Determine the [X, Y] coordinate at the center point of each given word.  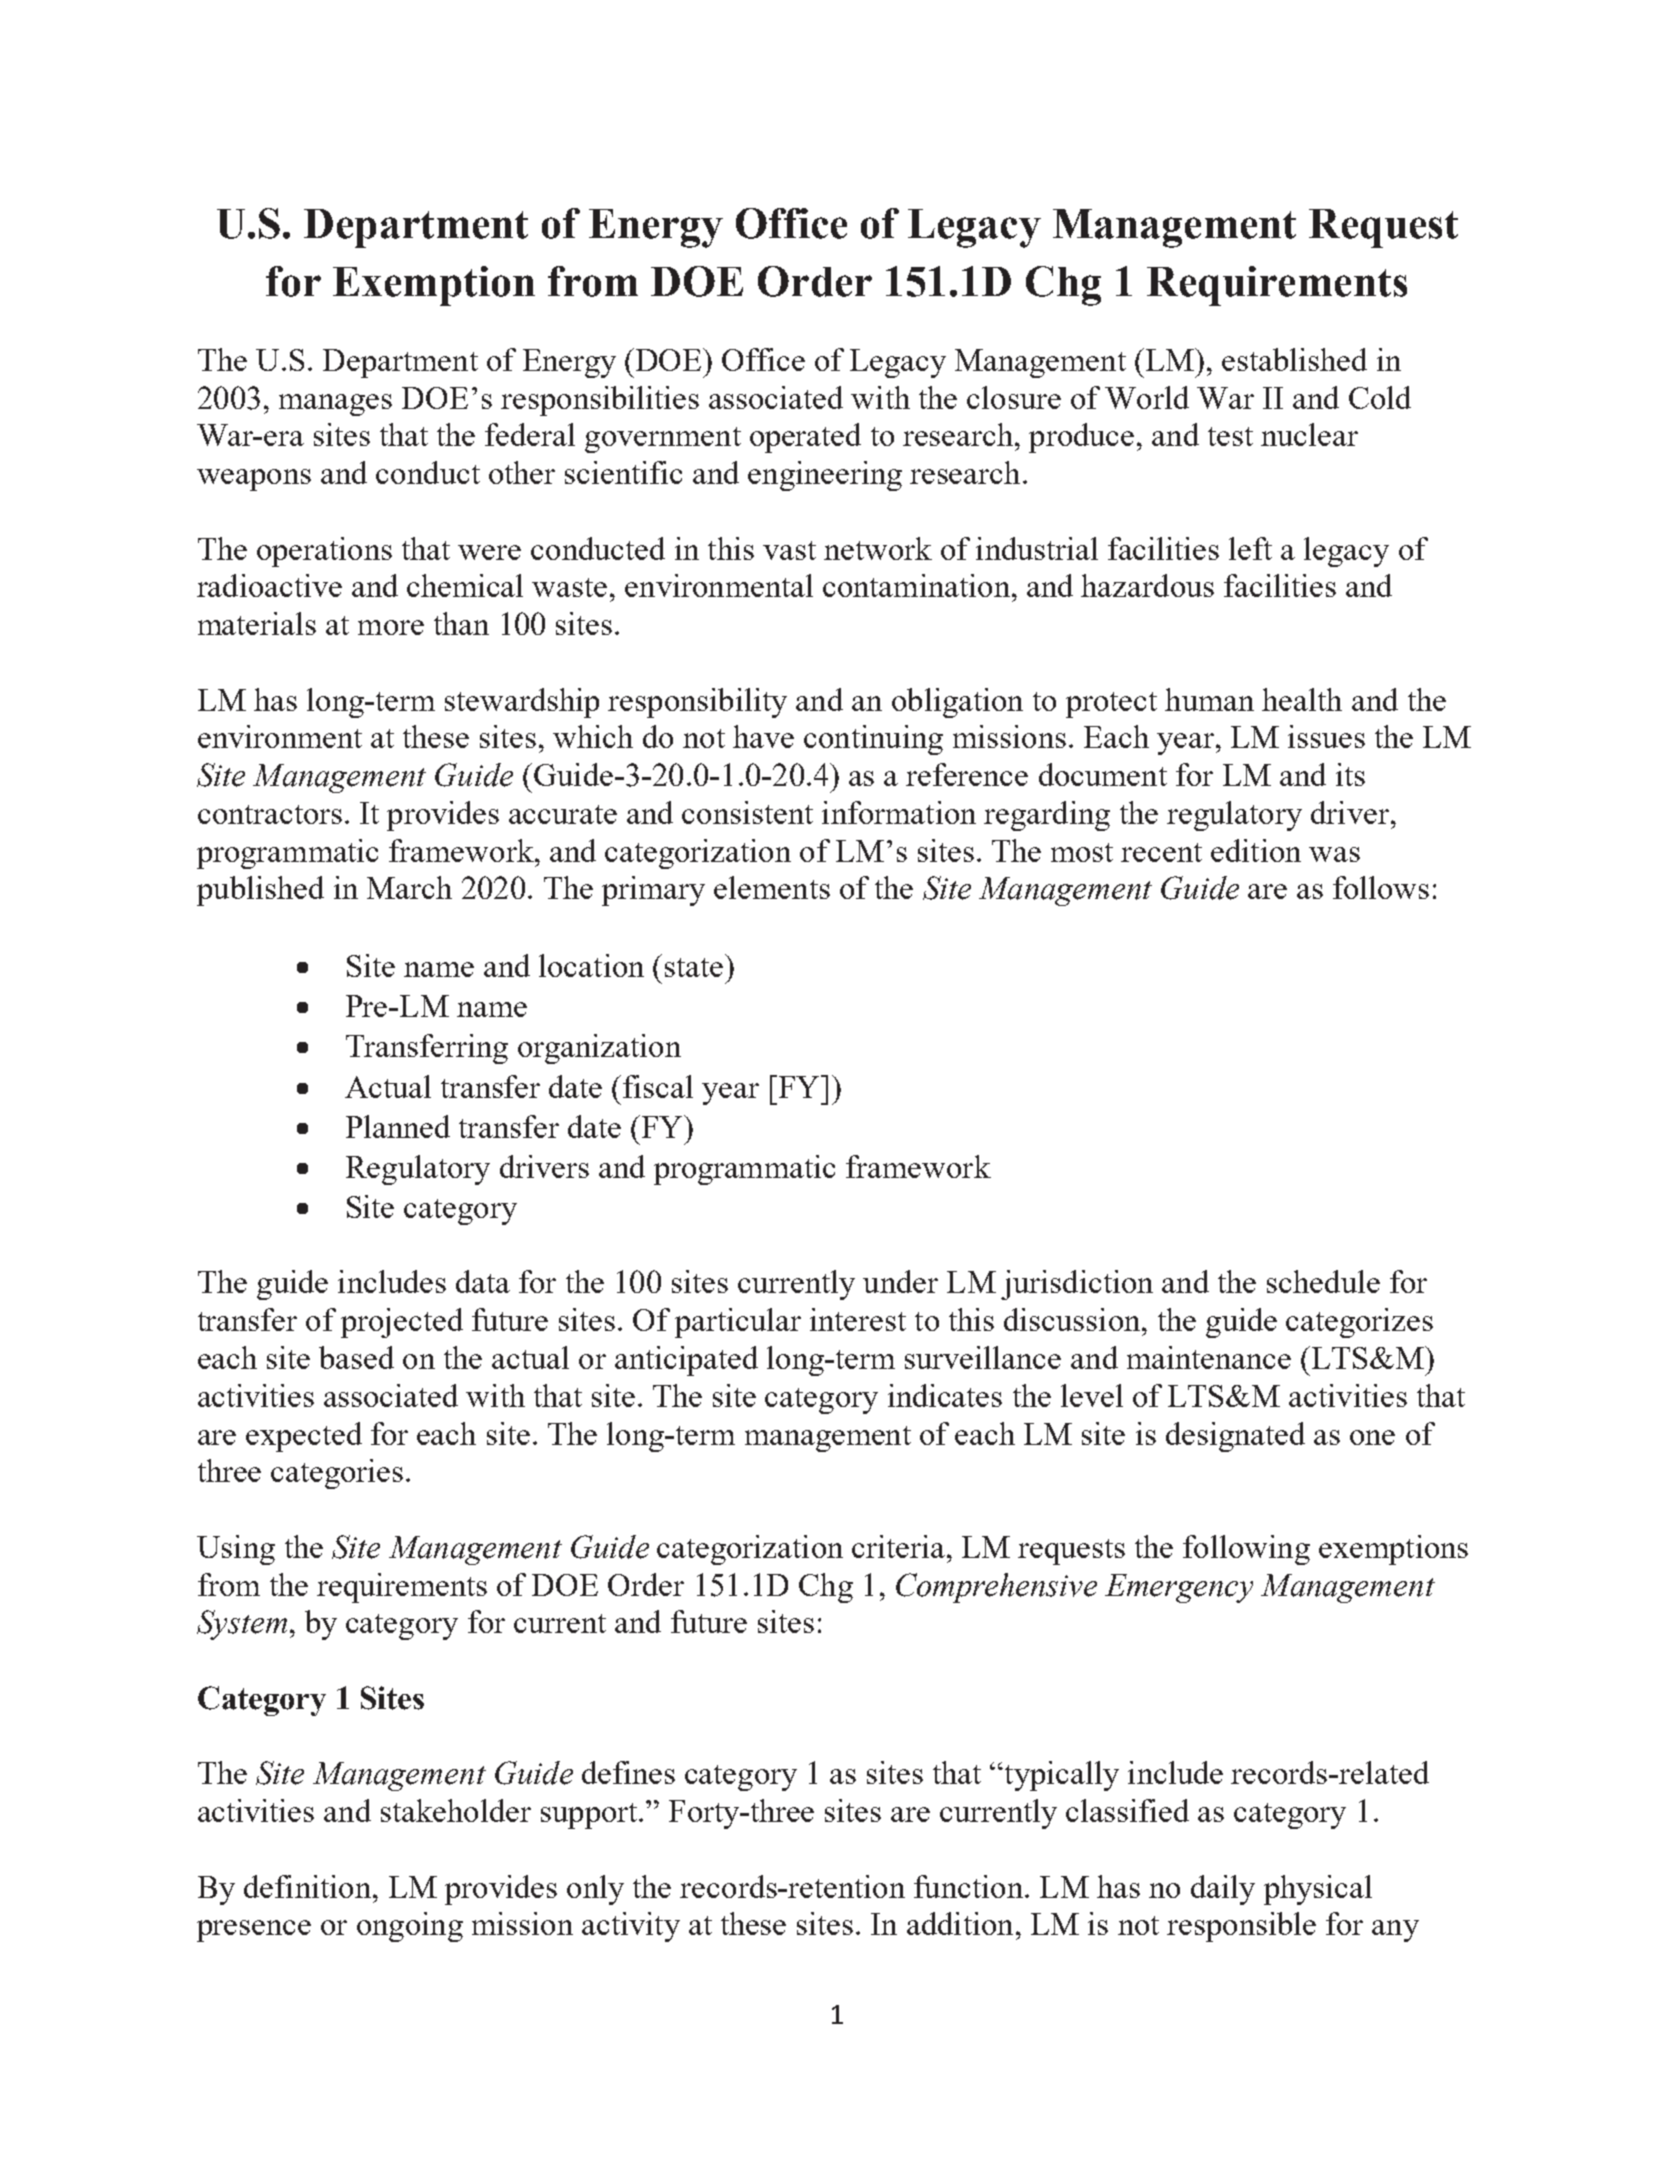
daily [1223, 1890]
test [1230, 436]
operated [805, 438]
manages [335, 405]
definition [307, 1886]
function [968, 1886]
